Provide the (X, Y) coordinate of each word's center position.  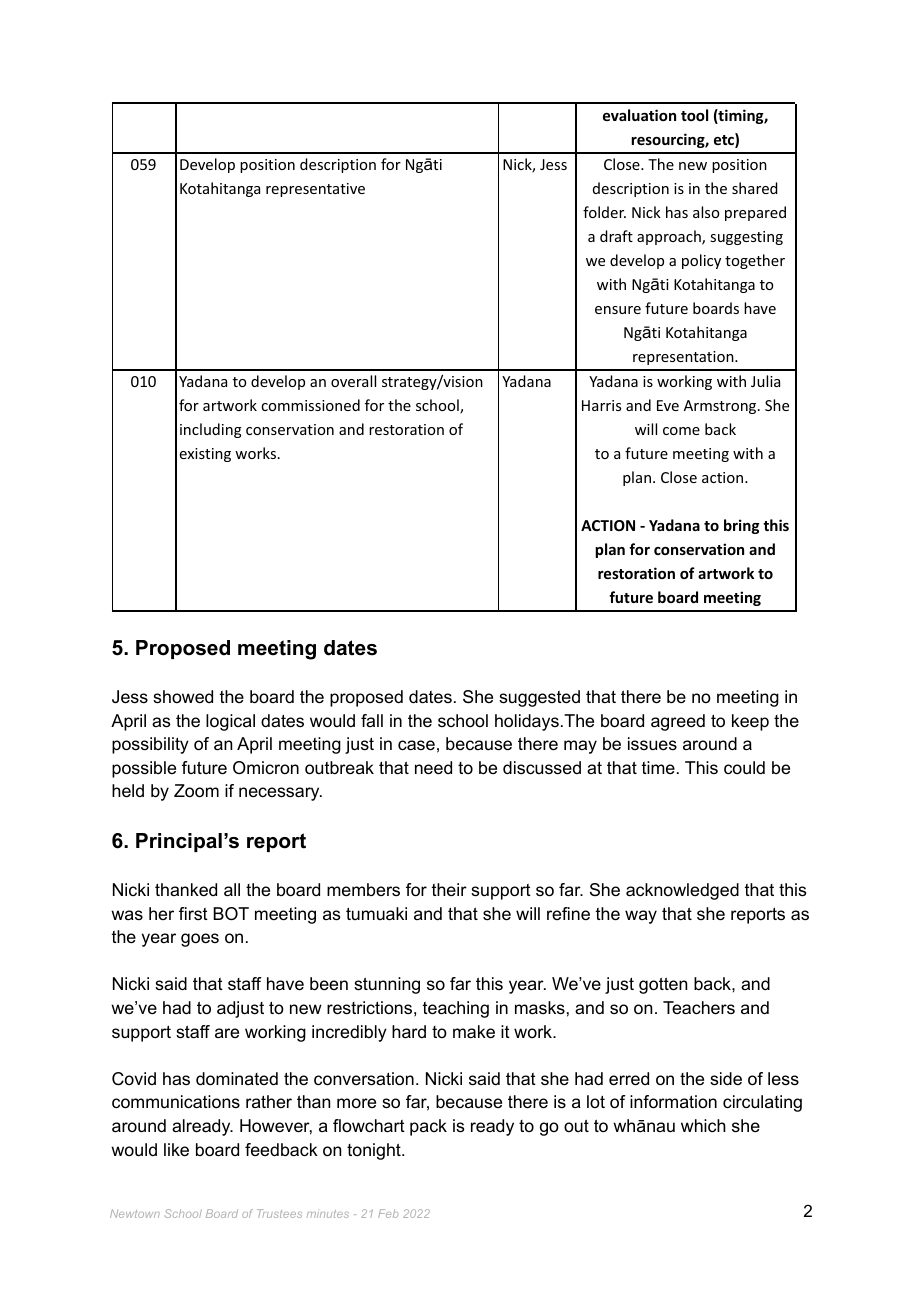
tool (694, 115)
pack (428, 1127)
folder (604, 212)
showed (183, 697)
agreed (678, 722)
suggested (539, 698)
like (176, 1149)
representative (315, 190)
